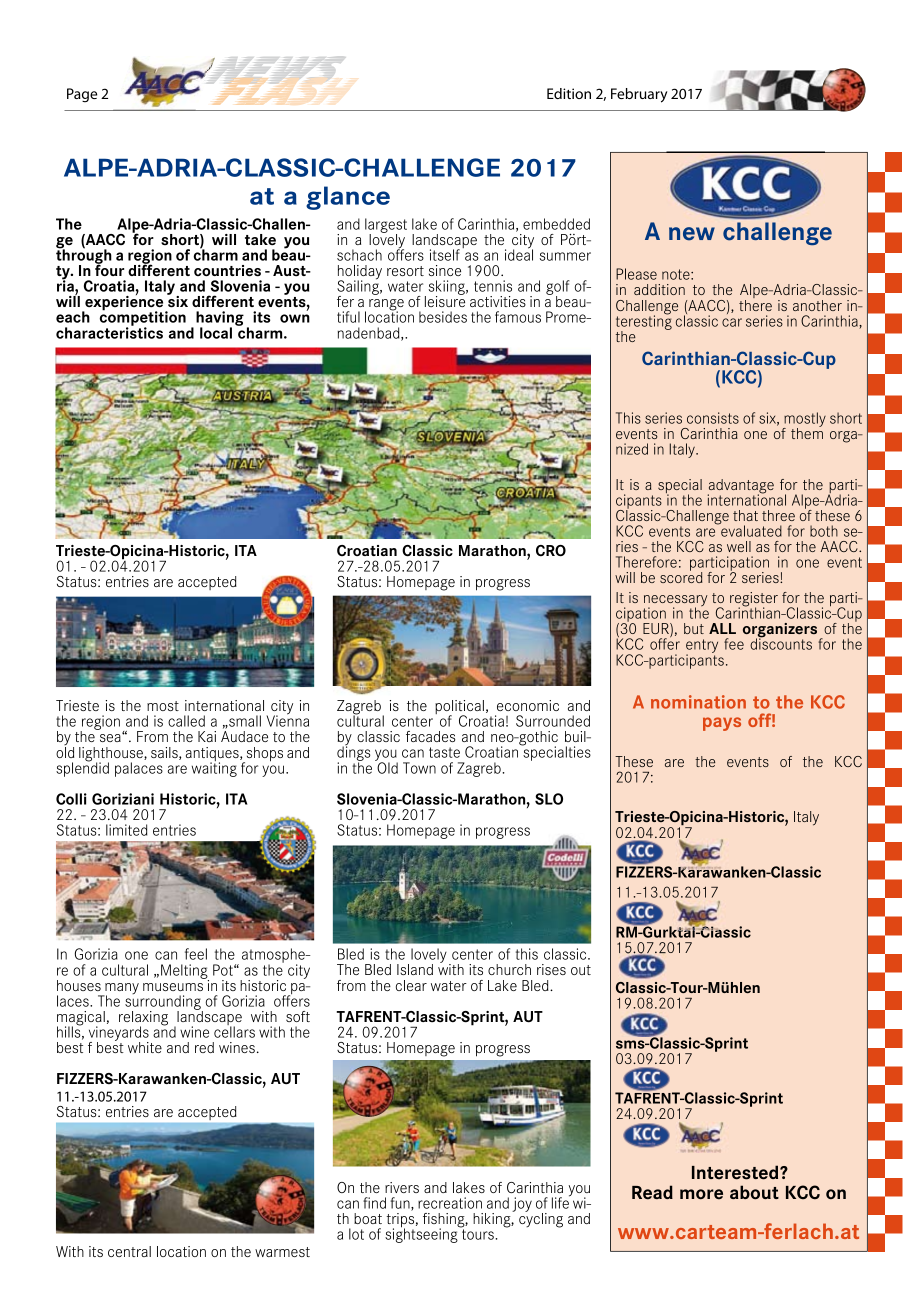  What do you see at coordinates (551, 969) in the screenshot?
I see `rises` at bounding box center [551, 969].
